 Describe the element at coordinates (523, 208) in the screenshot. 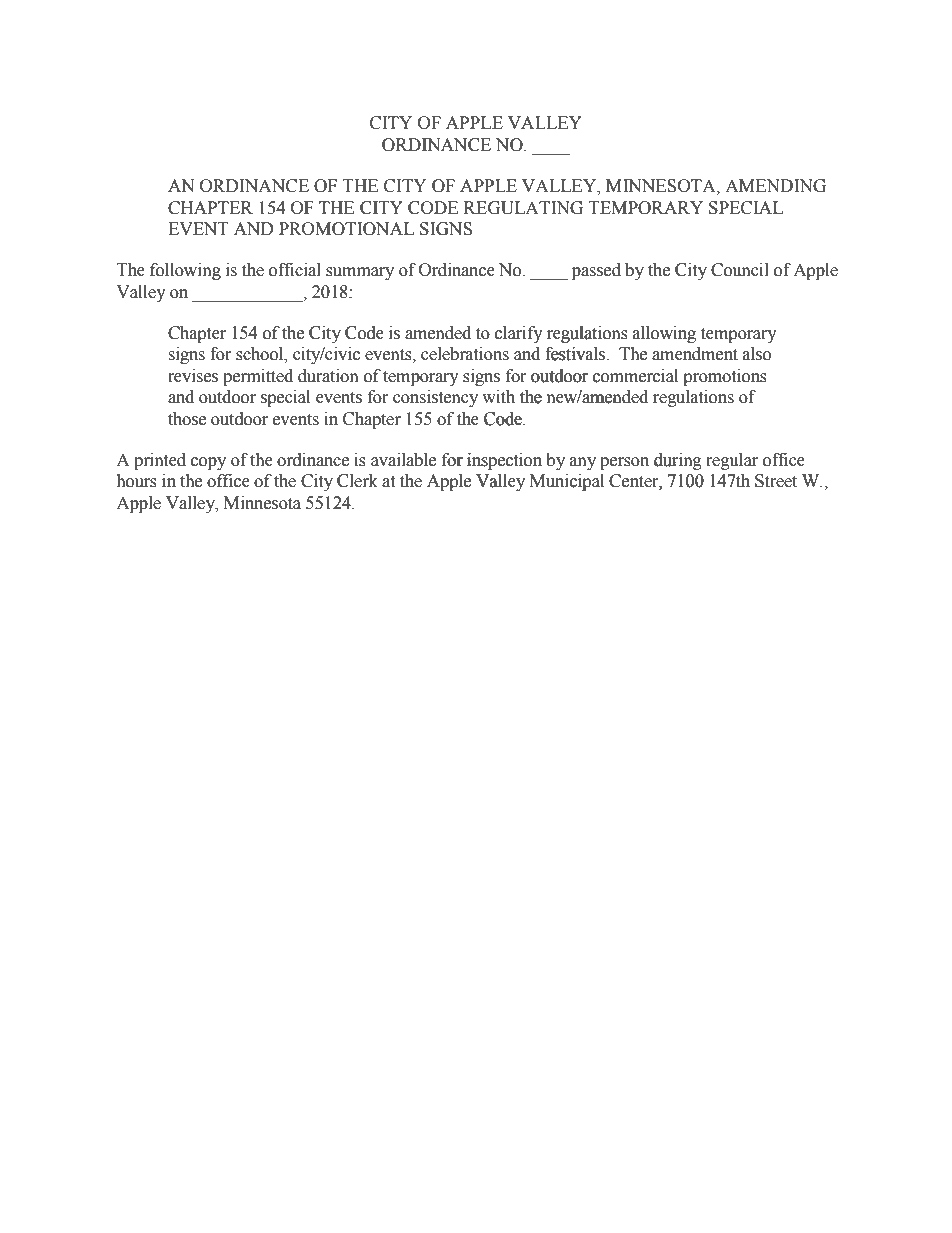

I see `REGULATING` at that location.
